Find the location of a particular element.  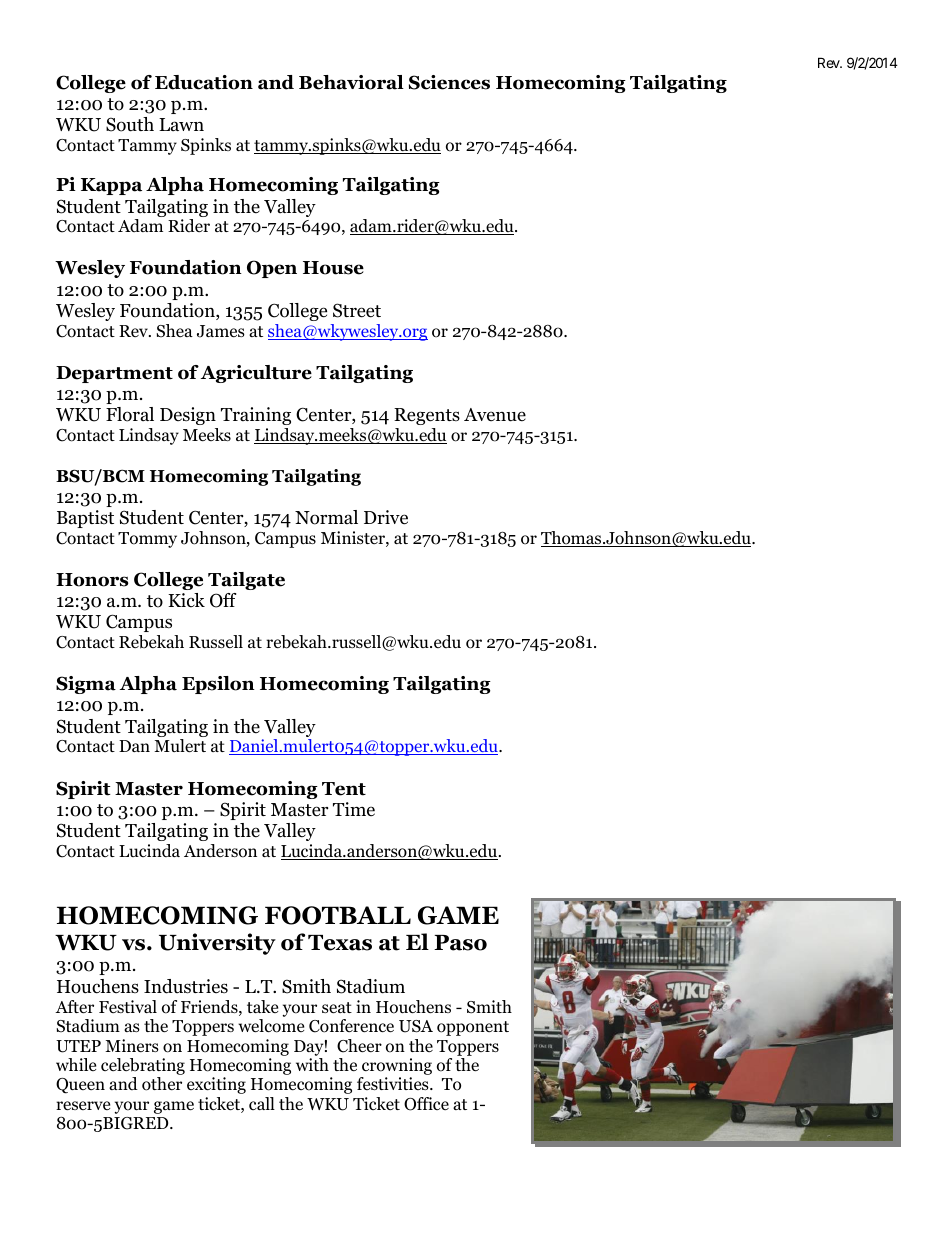

celebrating is located at coordinates (143, 1068).
